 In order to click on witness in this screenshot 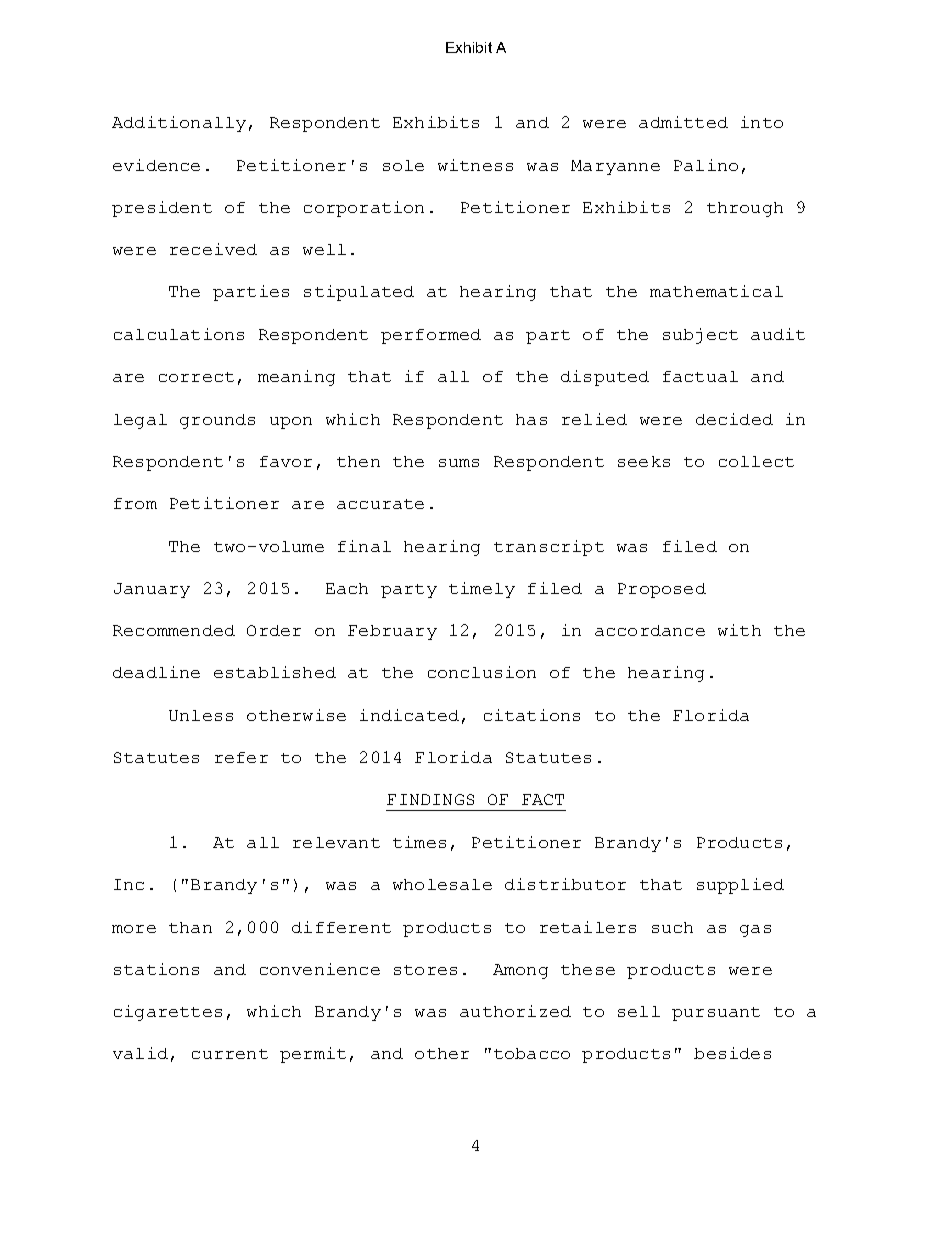, I will do `click(475, 165)`.
